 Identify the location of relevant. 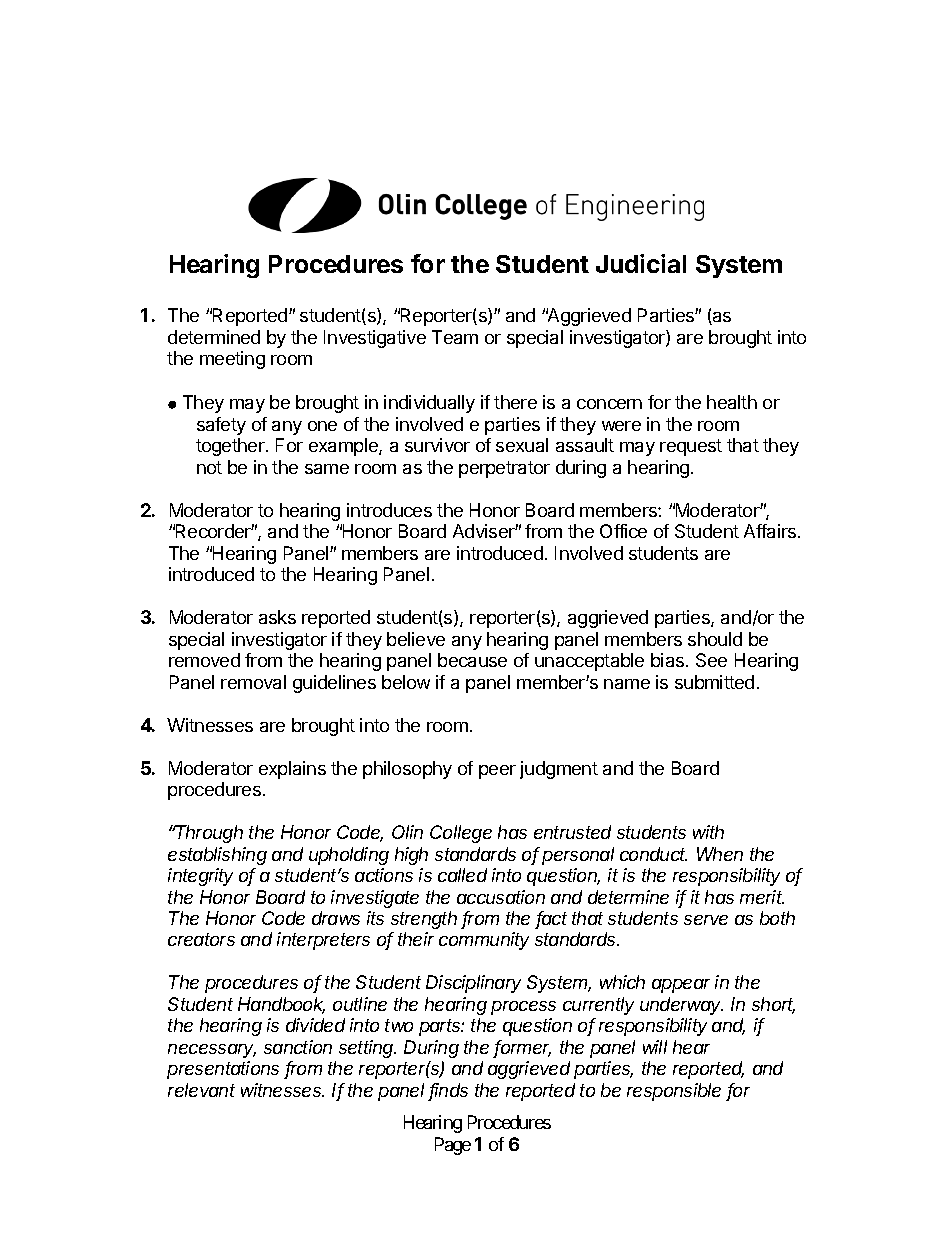
(201, 1090).
